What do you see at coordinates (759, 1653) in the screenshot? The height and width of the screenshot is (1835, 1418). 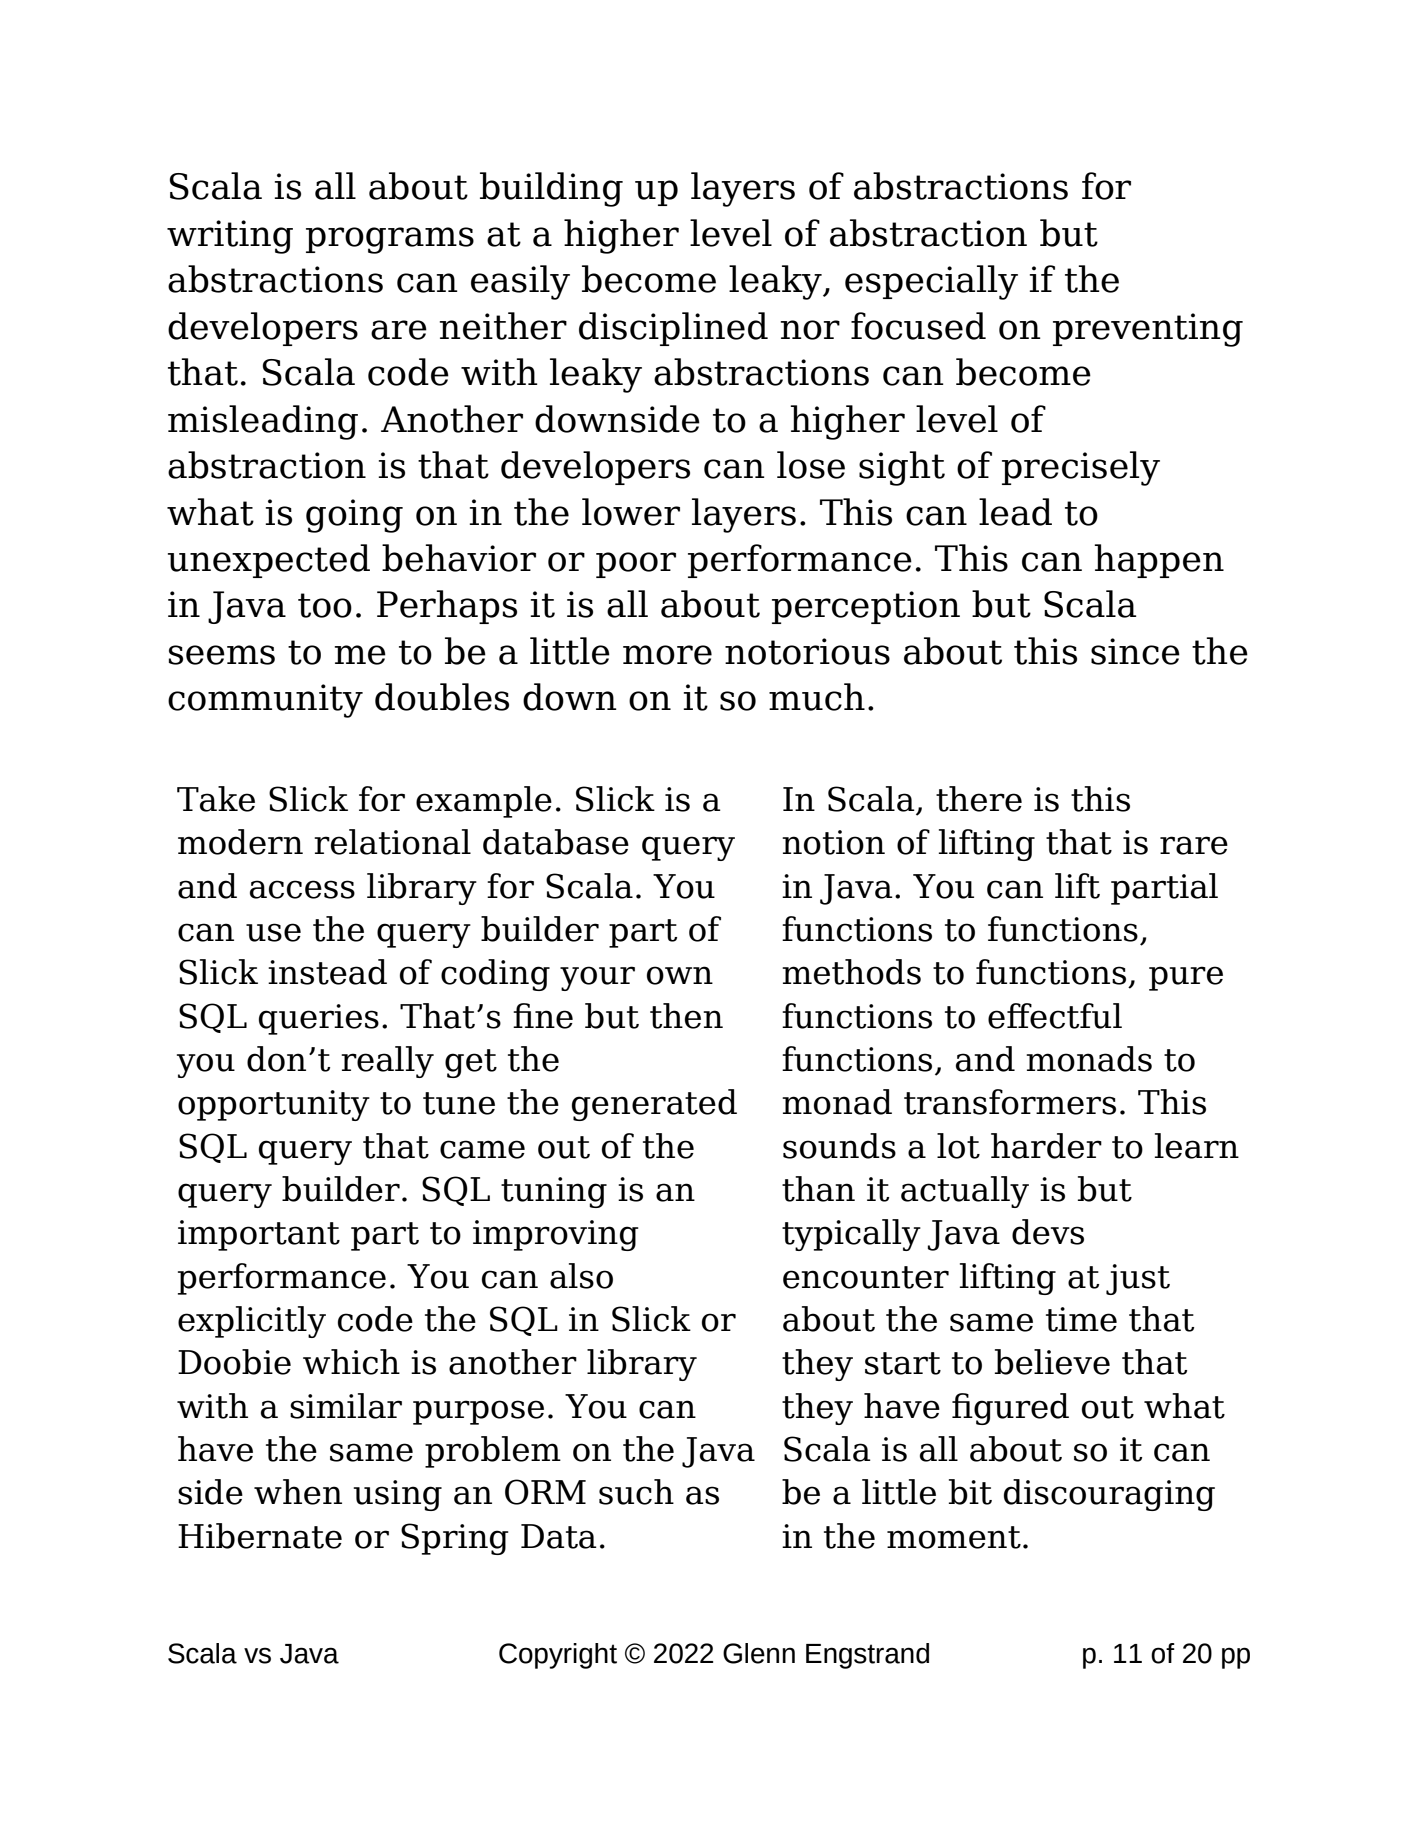 I see `Glenn` at bounding box center [759, 1653].
